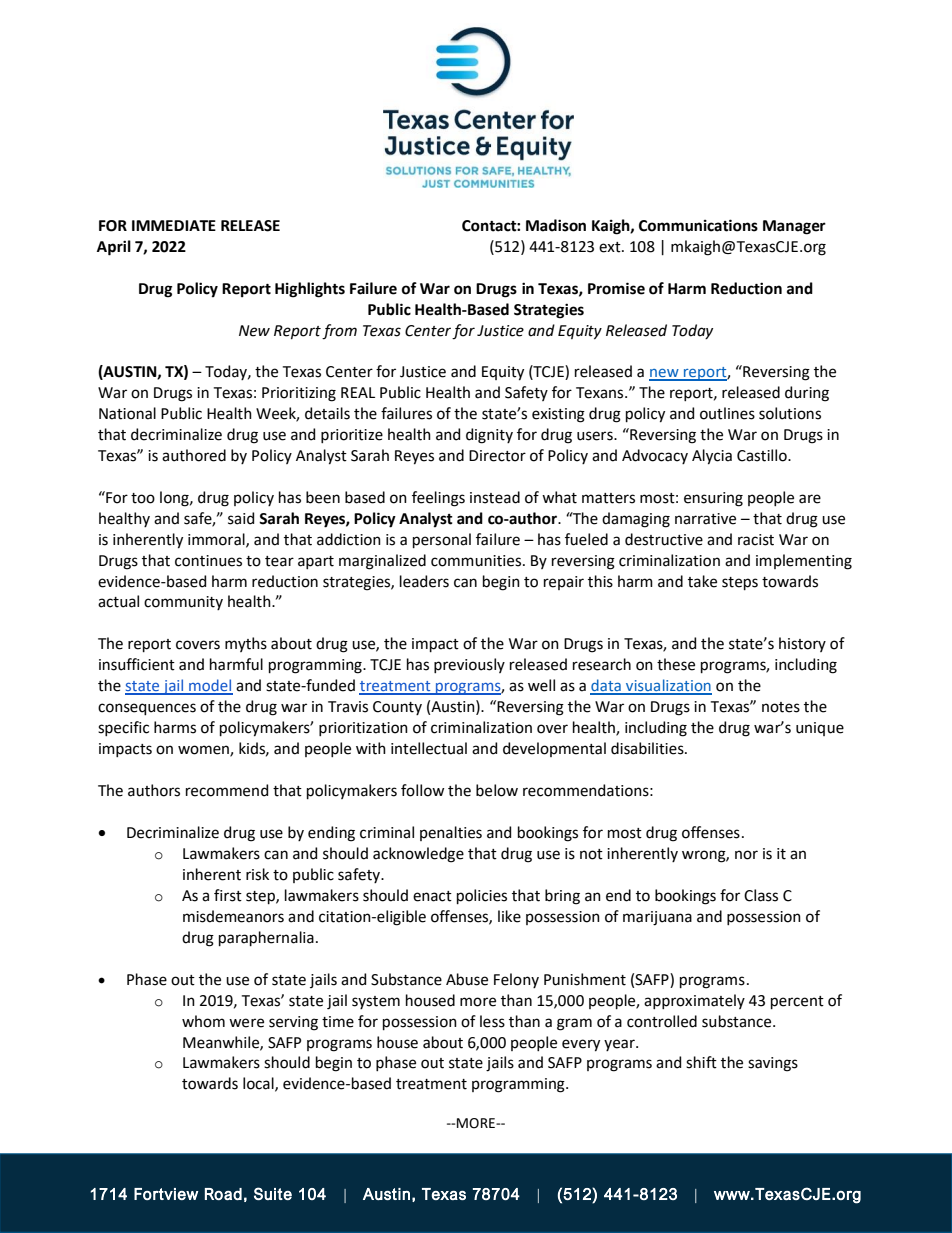 The image size is (952, 1233). What do you see at coordinates (143, 498) in the screenshot?
I see `too` at bounding box center [143, 498].
